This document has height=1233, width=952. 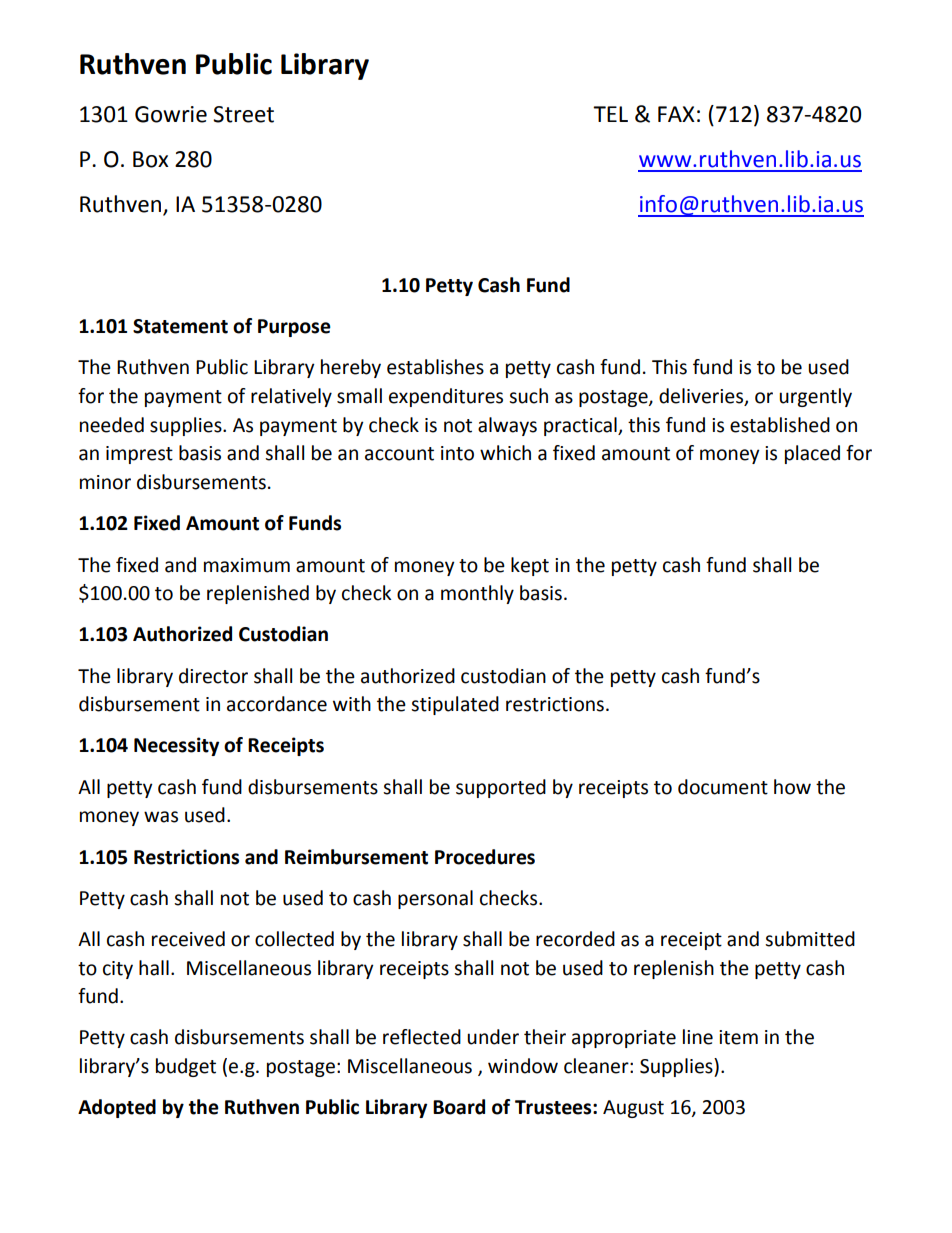 What do you see at coordinates (676, 114) in the document?
I see `FAX` at bounding box center [676, 114].
